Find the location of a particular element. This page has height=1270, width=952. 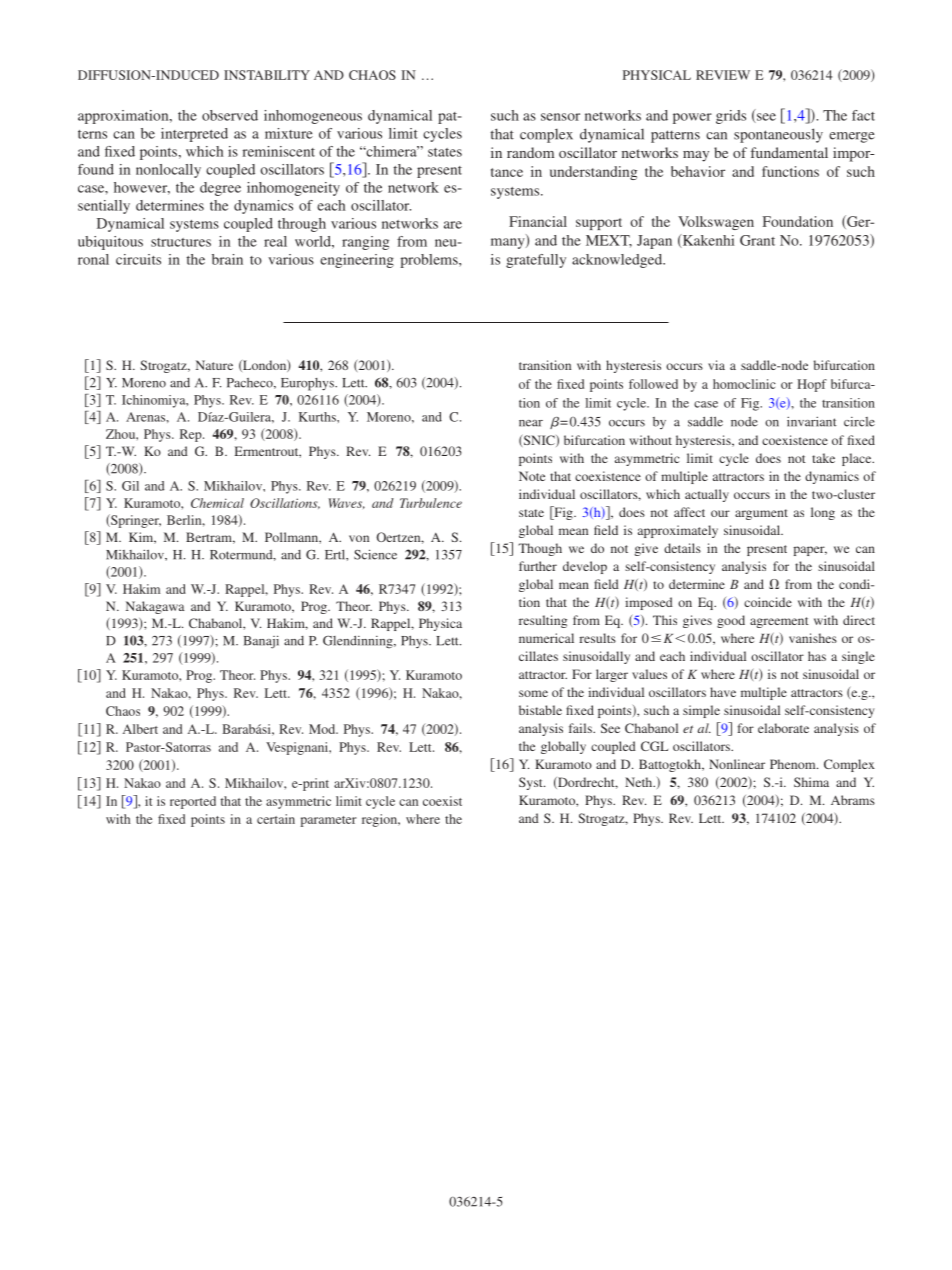

take is located at coordinates (823, 458).
